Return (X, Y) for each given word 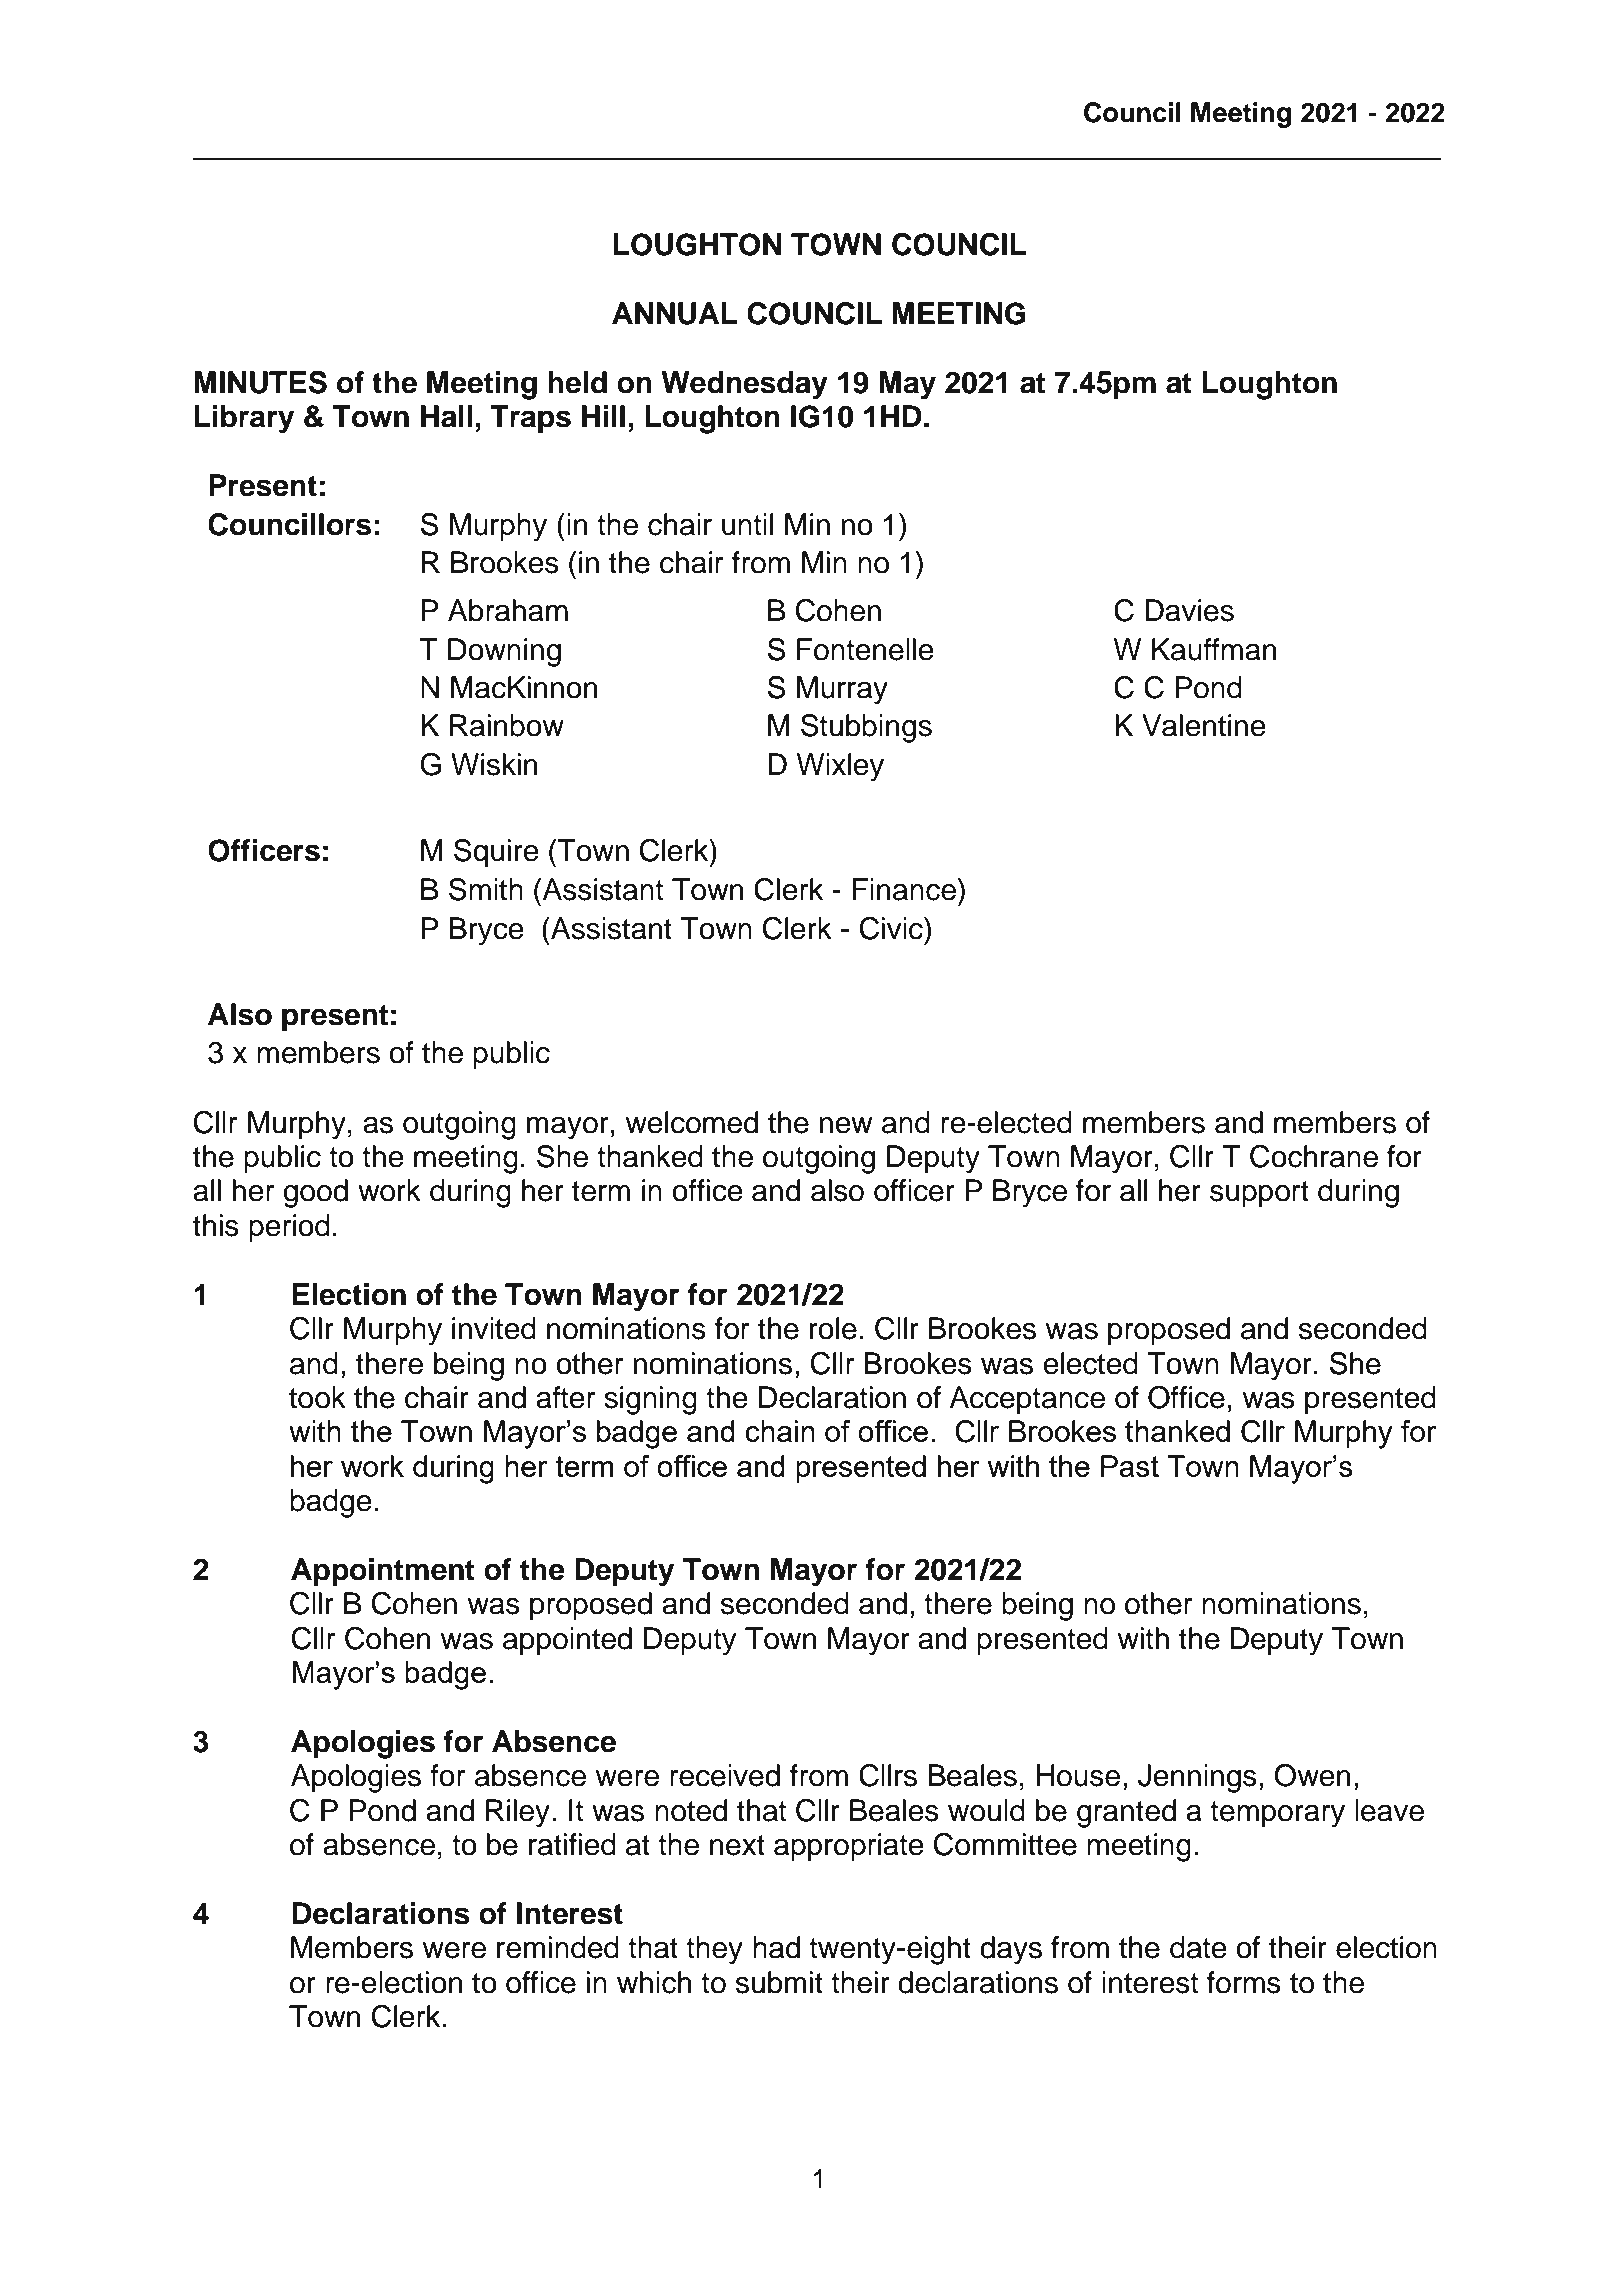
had (776, 1947)
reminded (558, 1947)
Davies (1189, 610)
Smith (486, 889)
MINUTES (260, 382)
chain (780, 1431)
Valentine (1204, 725)
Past (1130, 1466)
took (317, 1397)
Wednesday (745, 385)
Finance (904, 889)
